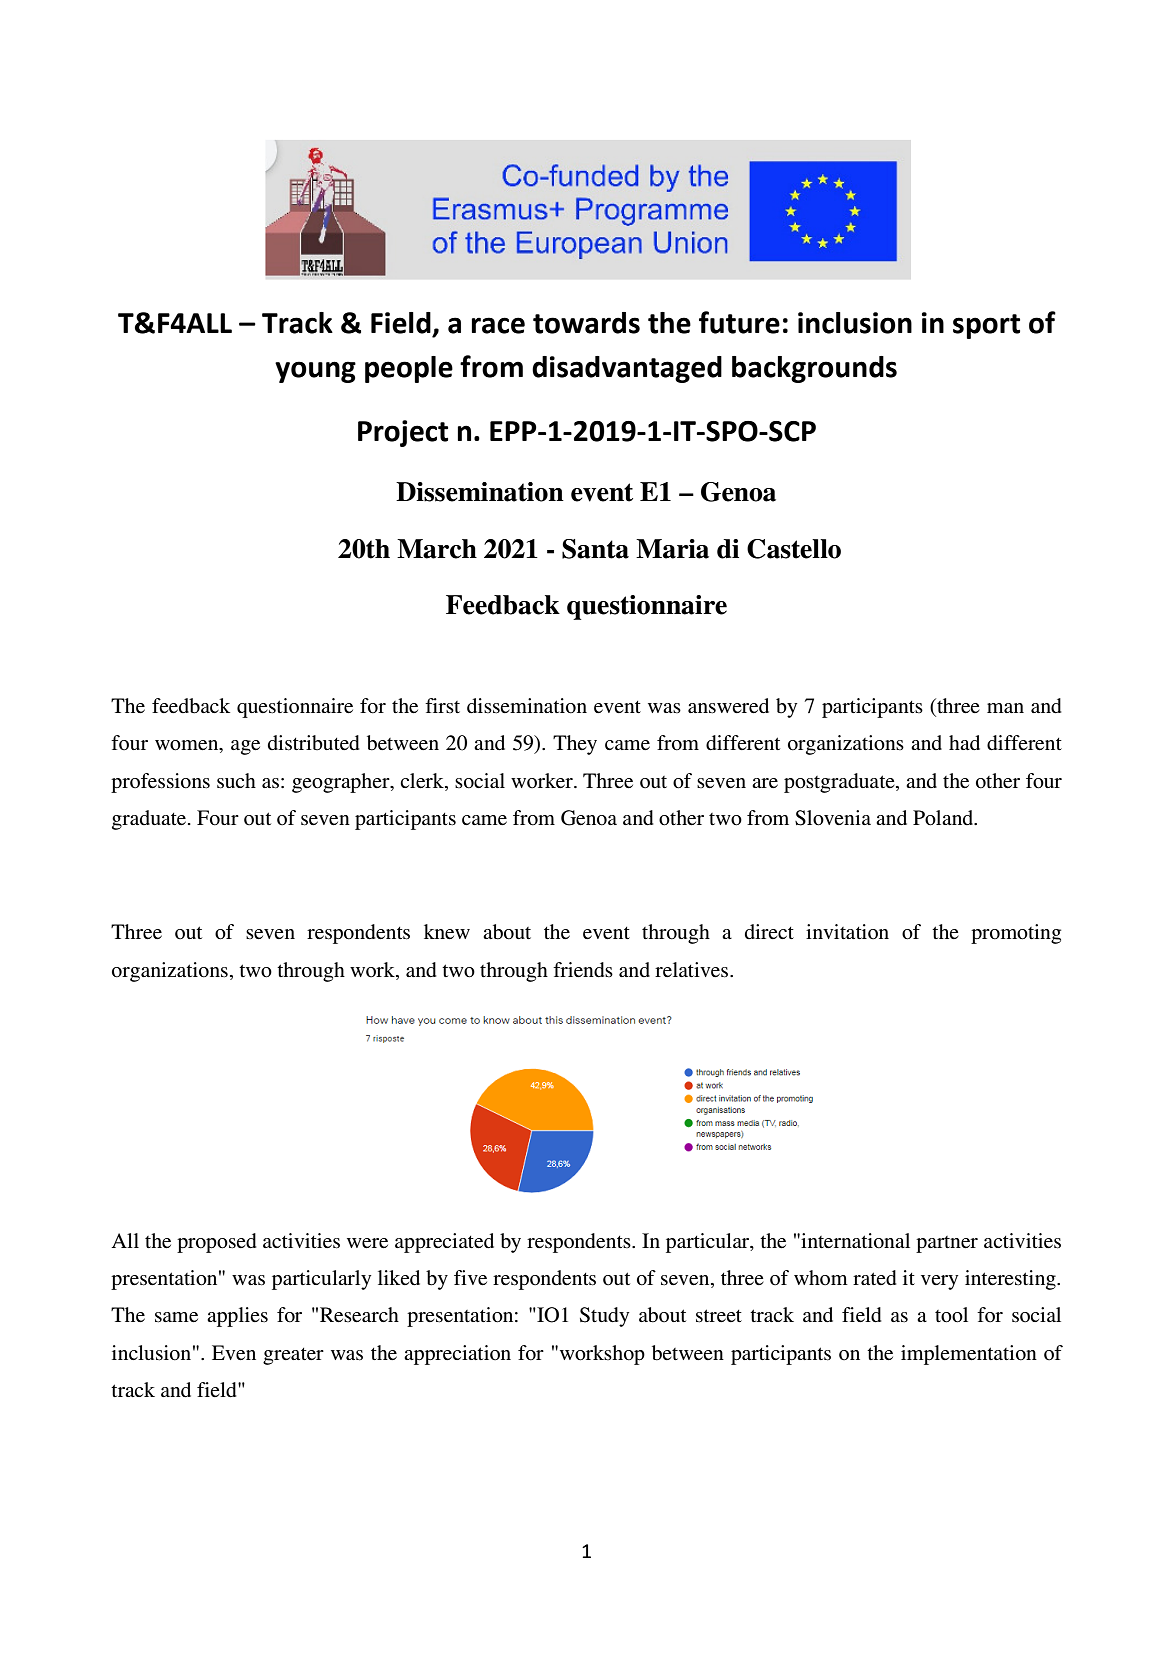  Describe the element at coordinates (627, 369) in the screenshot. I see `disadvantaged` at that location.
